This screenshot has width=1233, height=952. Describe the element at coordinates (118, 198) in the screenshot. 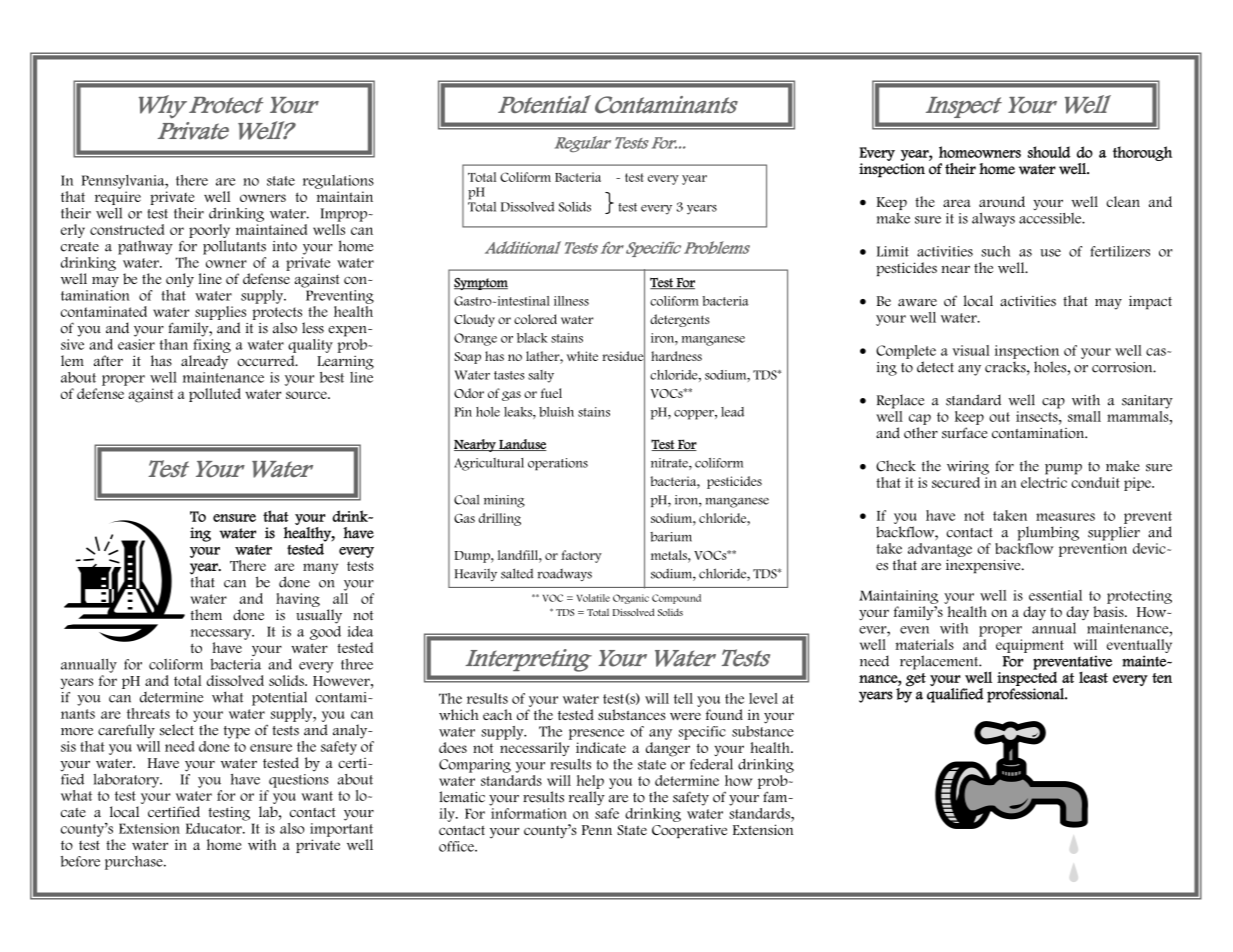

I see `require` at that location.
